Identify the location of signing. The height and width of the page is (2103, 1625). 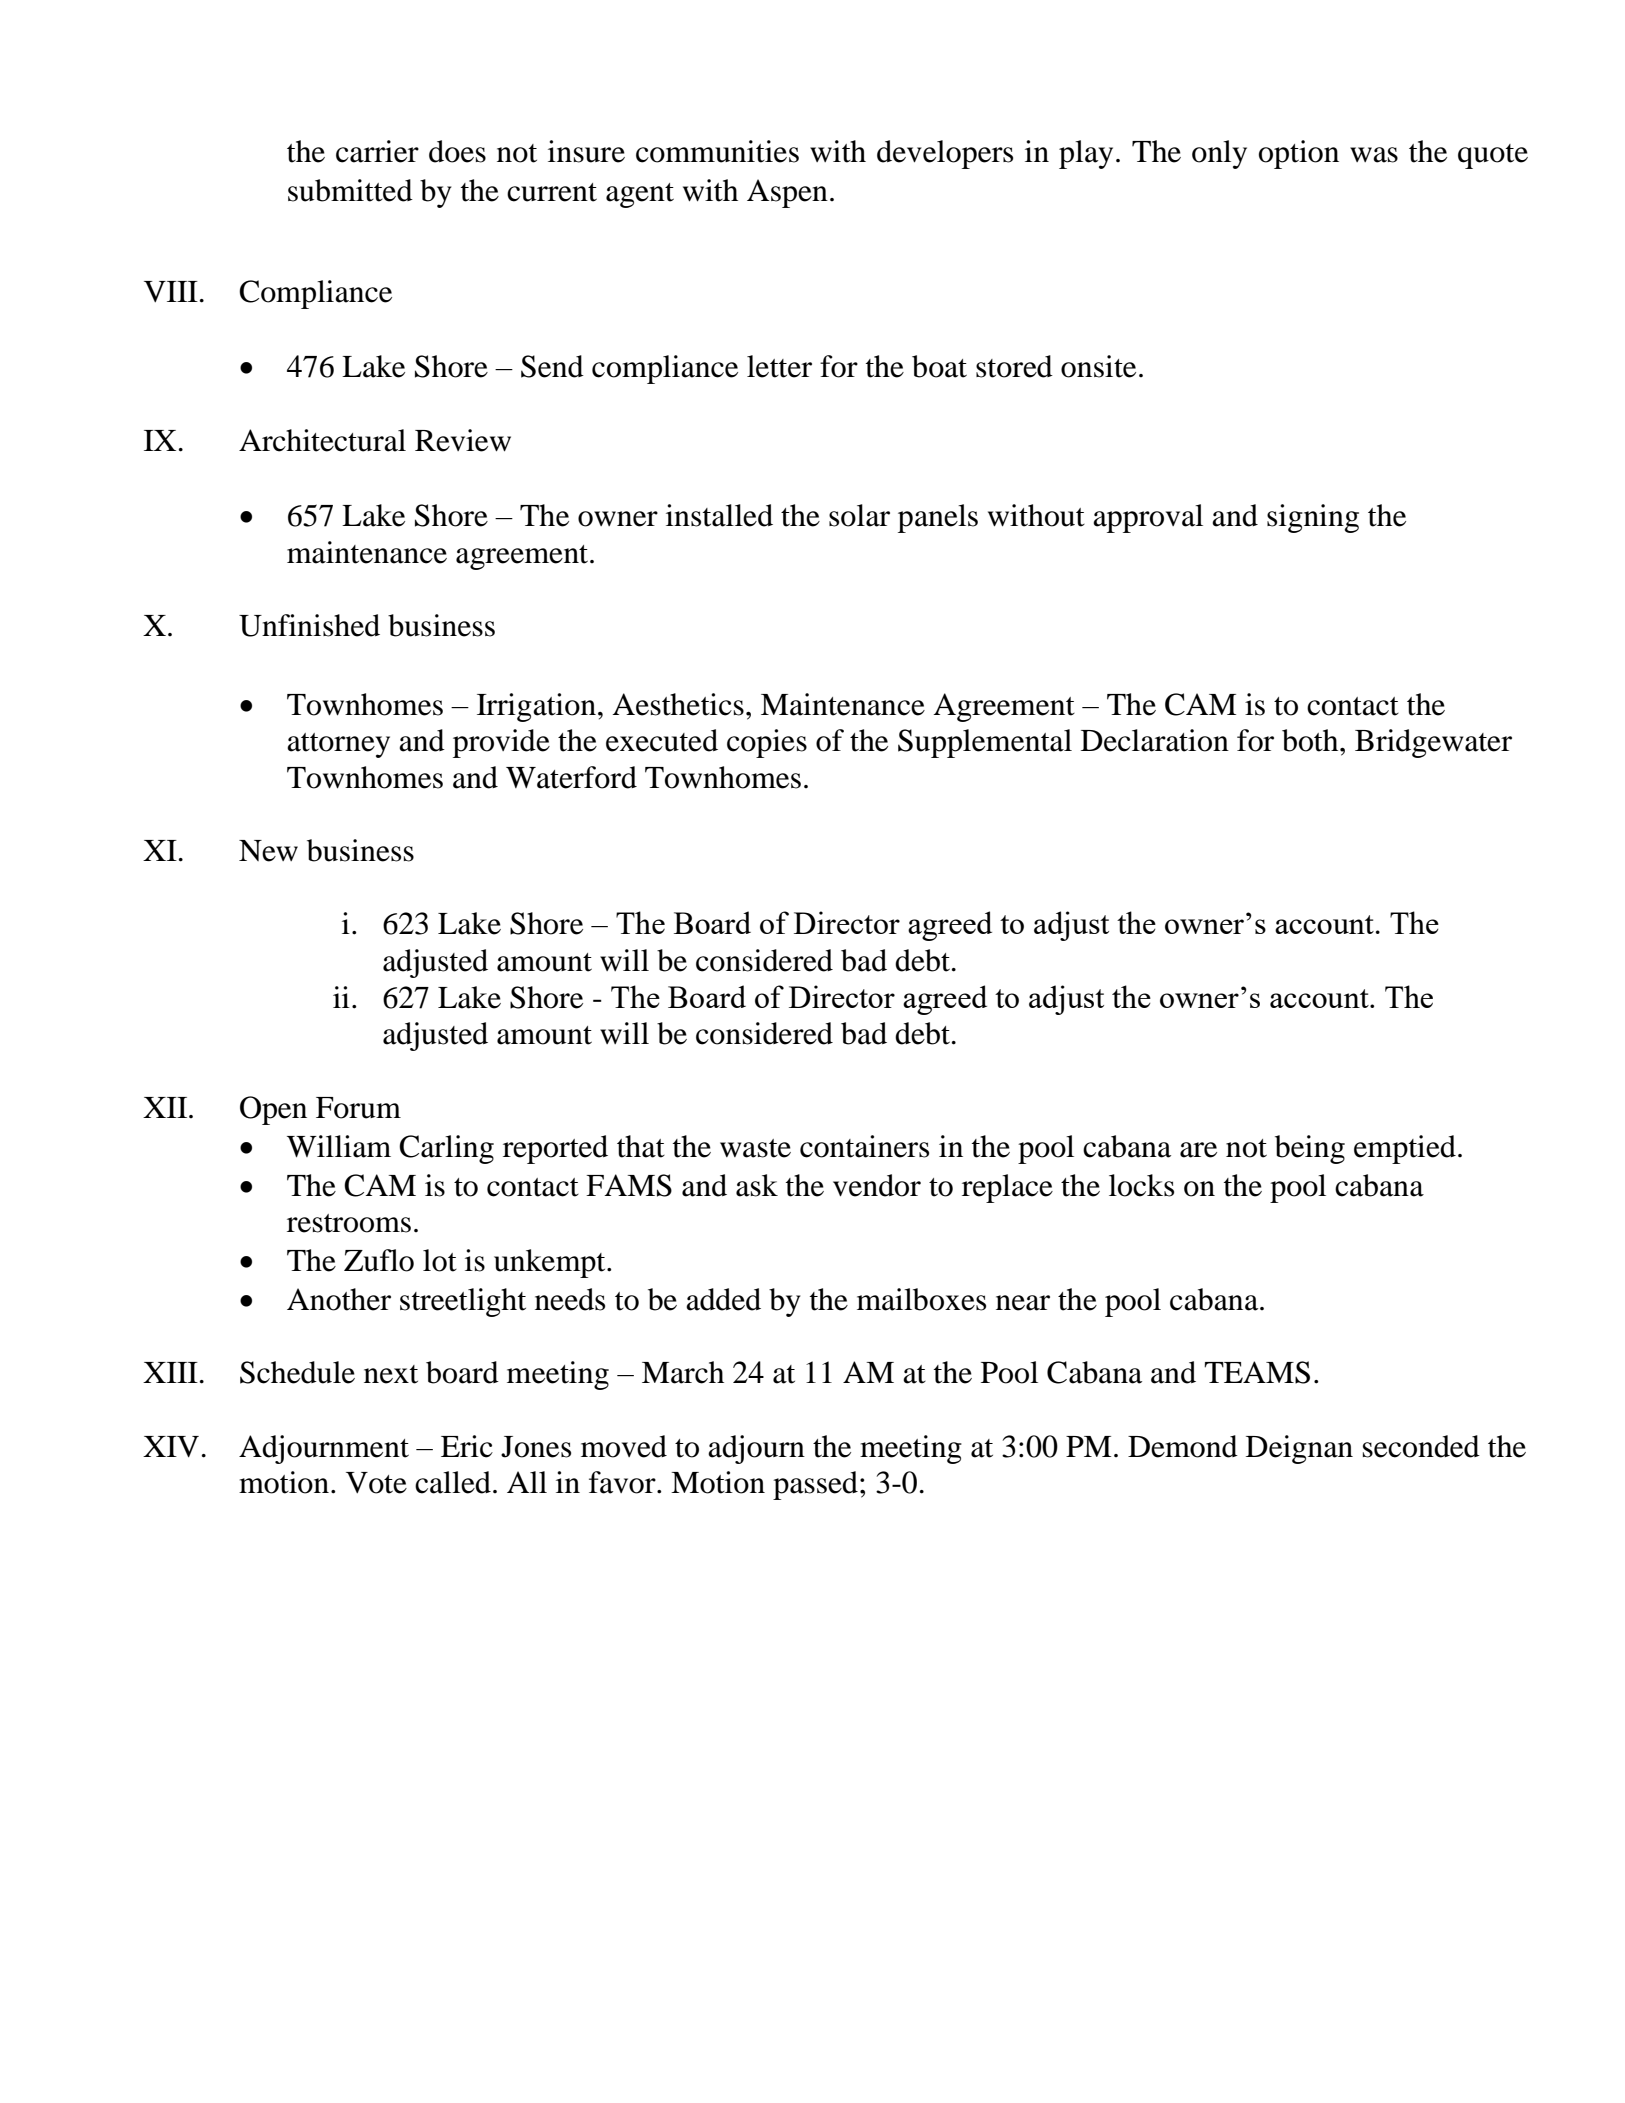
(1313, 518).
